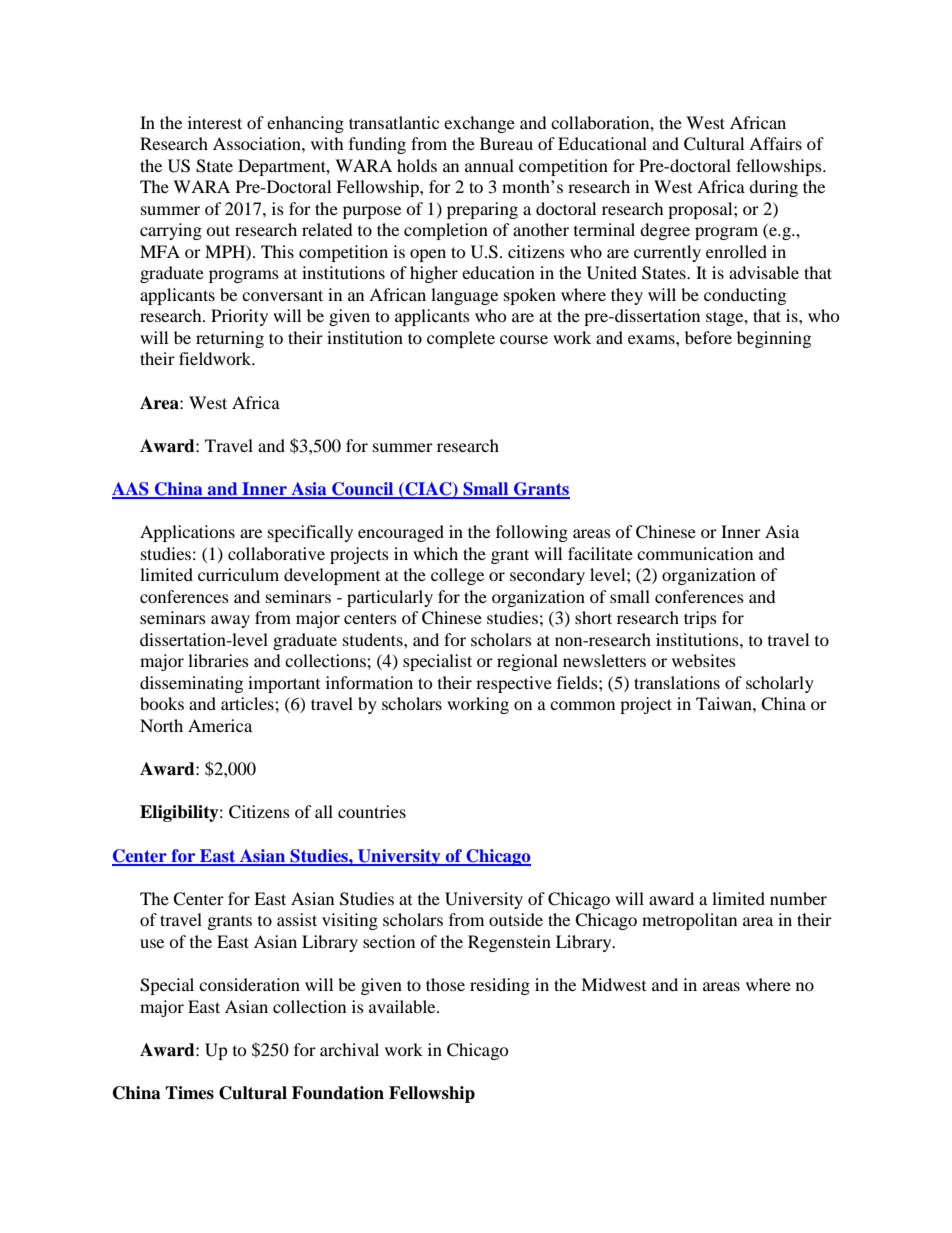 This screenshot has width=952, height=1233. I want to click on interest, so click(215, 122).
